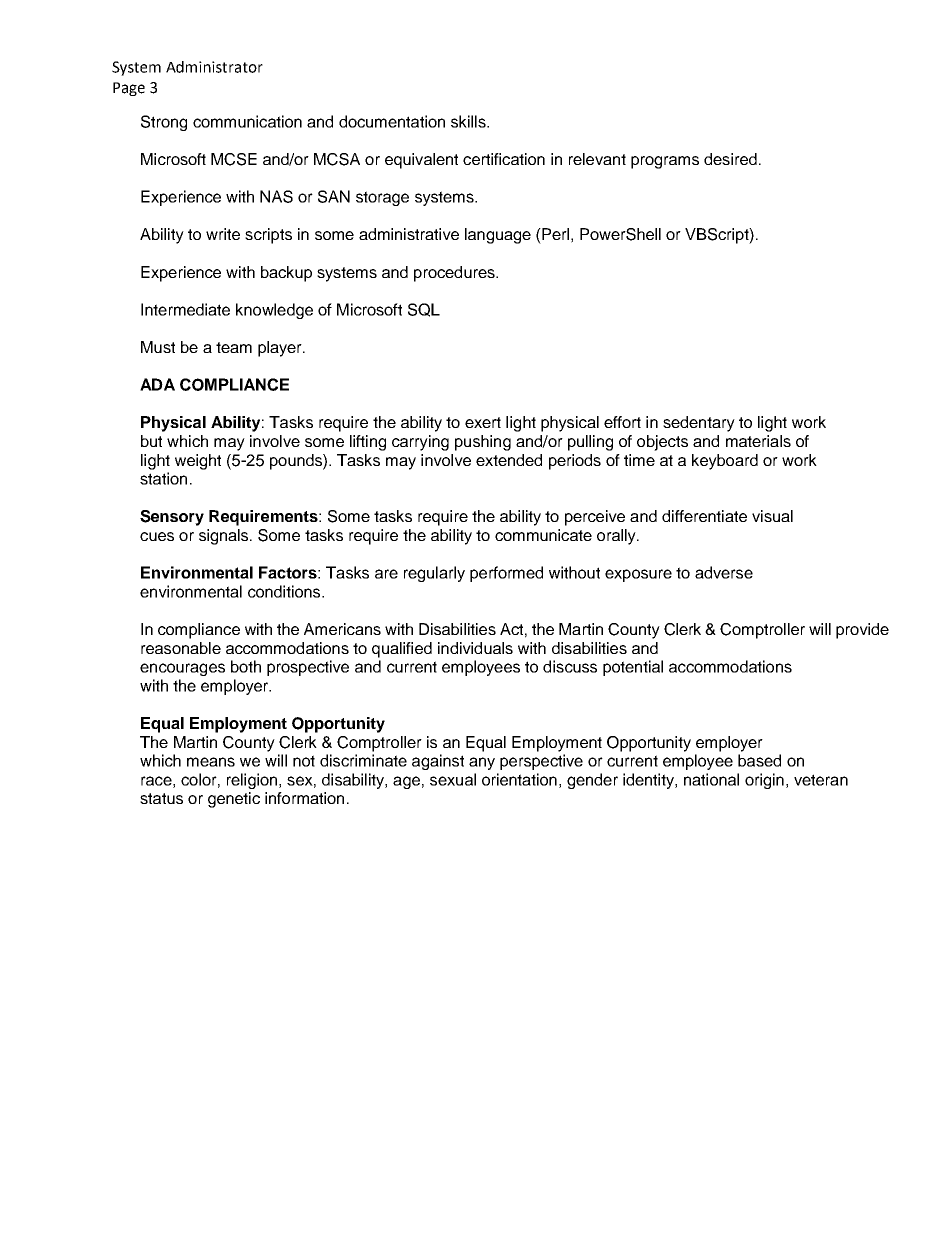 The image size is (952, 1233). Describe the element at coordinates (506, 574) in the page. I see `performed` at that location.
